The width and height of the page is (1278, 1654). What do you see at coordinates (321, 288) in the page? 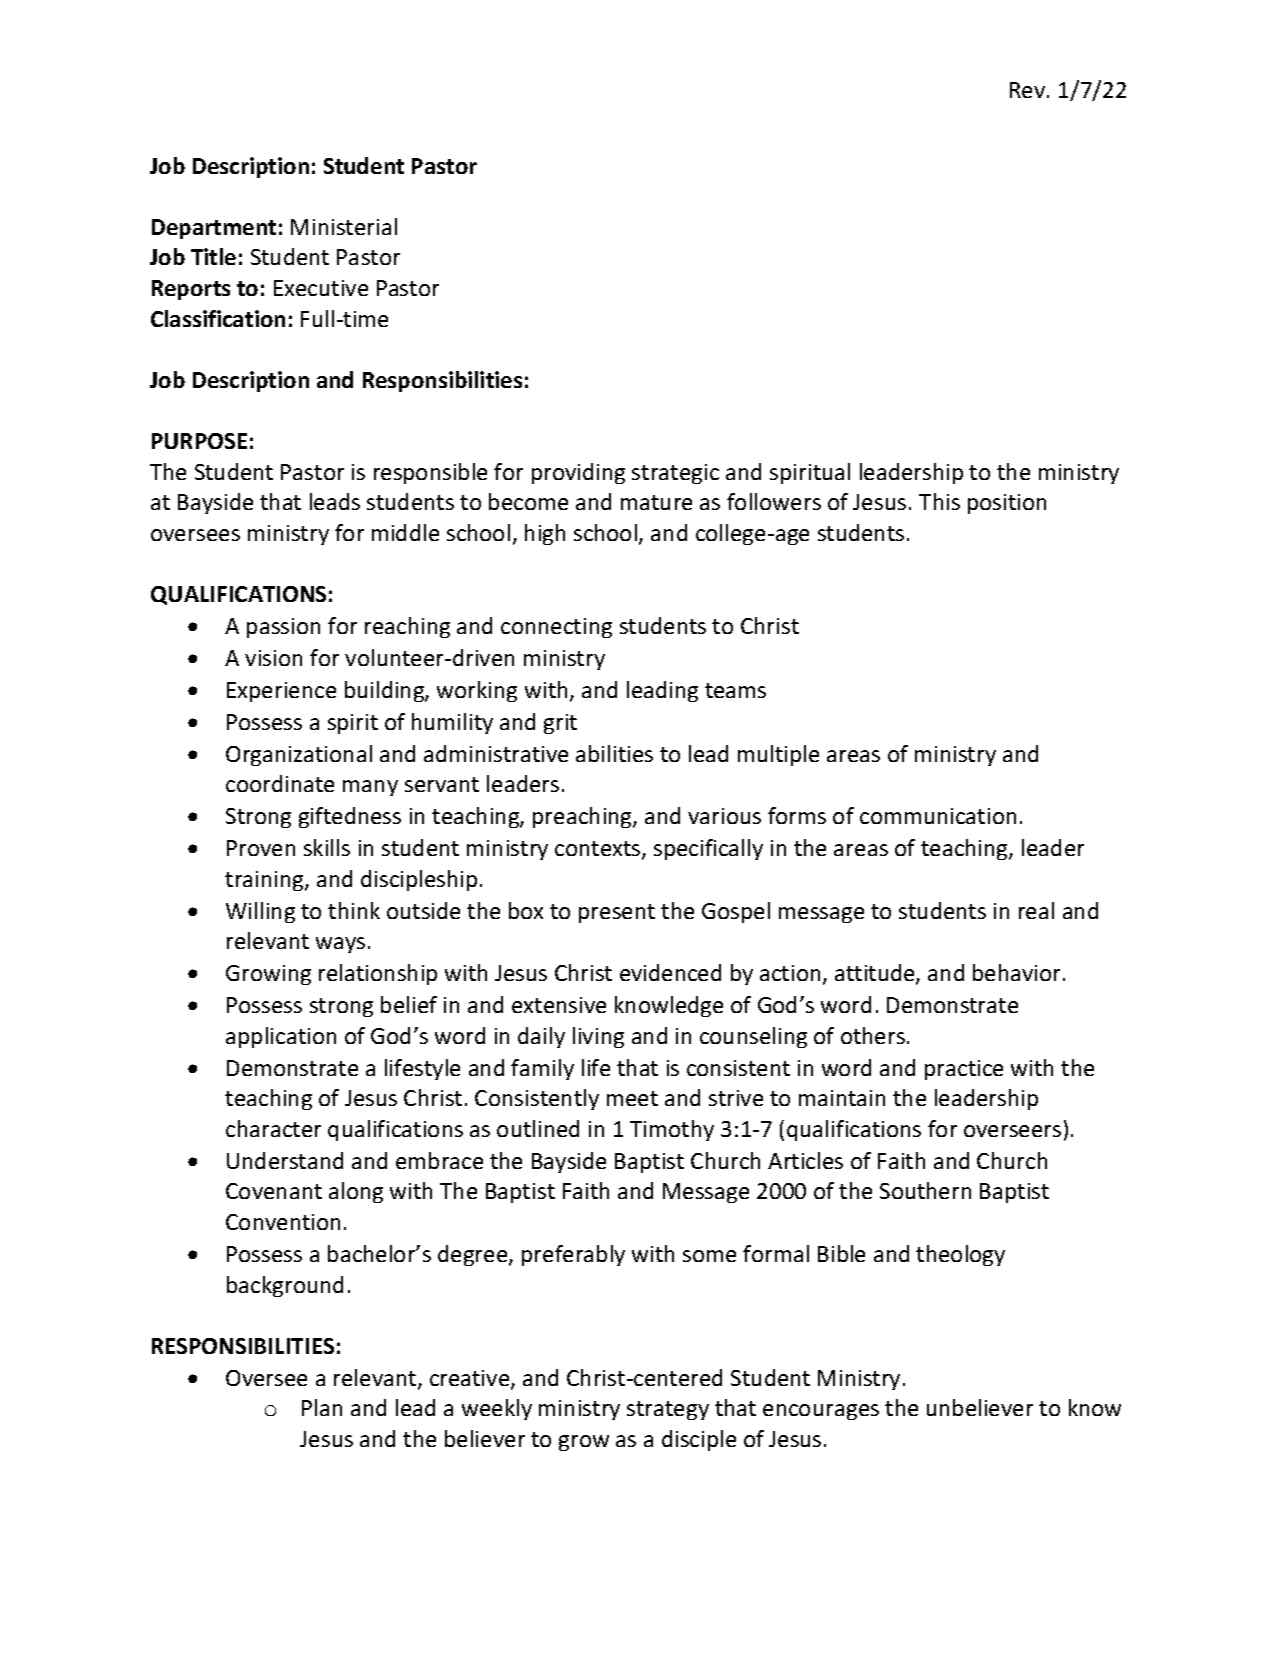
I see `Executive` at bounding box center [321, 288].
